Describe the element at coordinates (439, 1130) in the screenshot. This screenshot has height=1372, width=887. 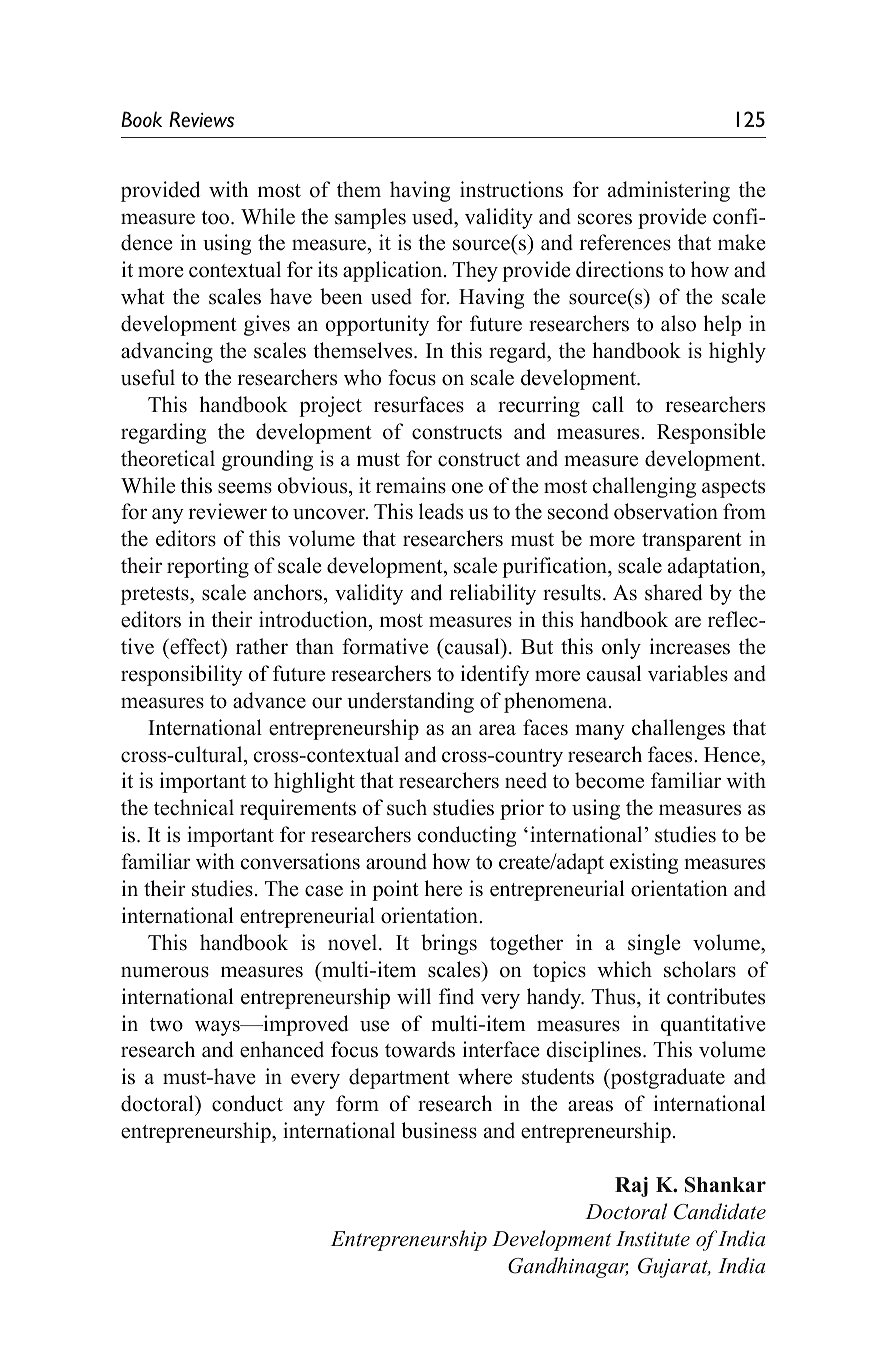
I see `business` at that location.
